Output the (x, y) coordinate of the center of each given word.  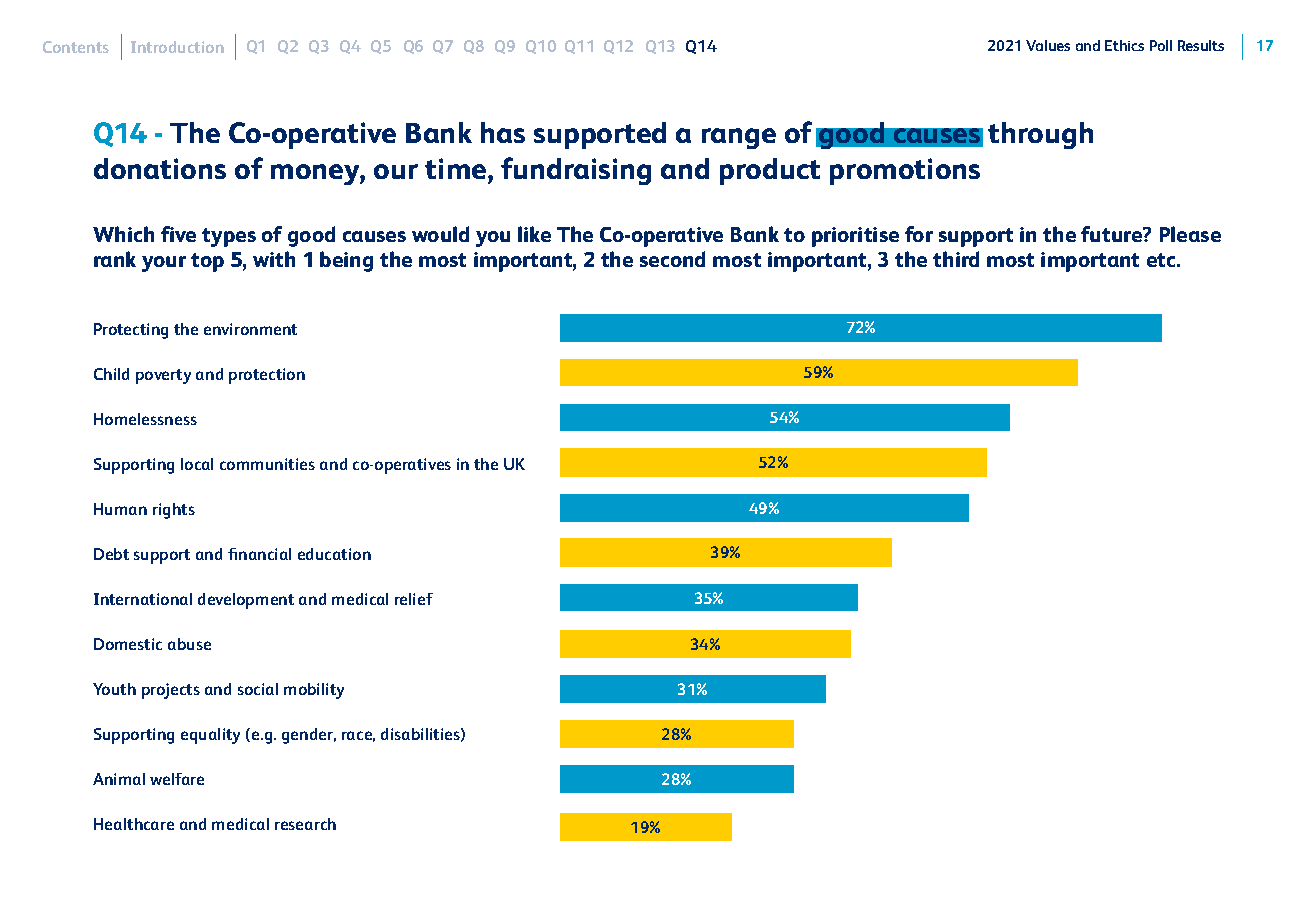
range (739, 138)
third (956, 259)
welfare (177, 779)
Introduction (177, 47)
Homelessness (145, 419)
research (305, 824)
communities (267, 464)
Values (1048, 45)
